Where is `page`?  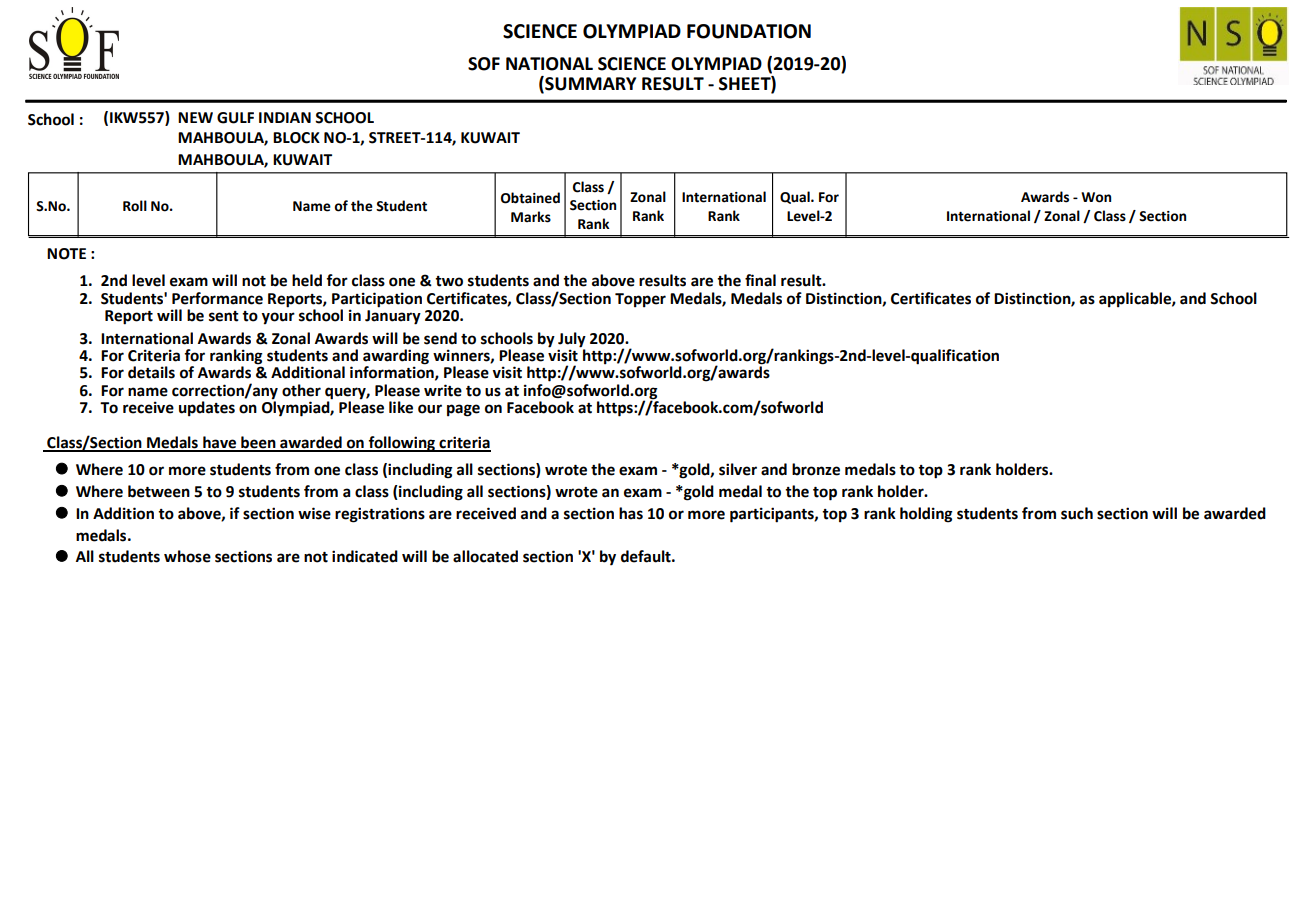 page is located at coordinates (463, 410).
